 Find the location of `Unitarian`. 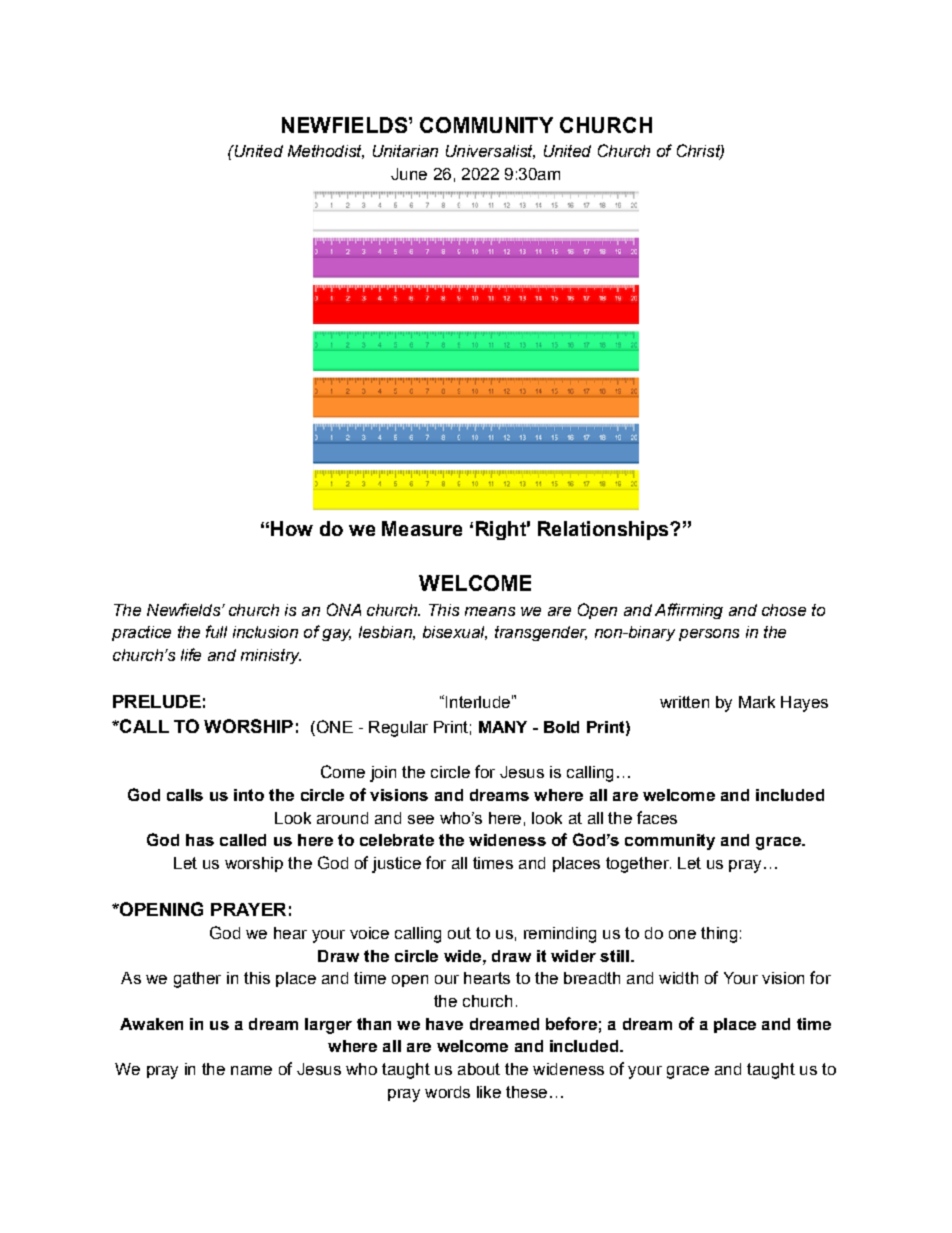

Unitarian is located at coordinates (405, 151).
